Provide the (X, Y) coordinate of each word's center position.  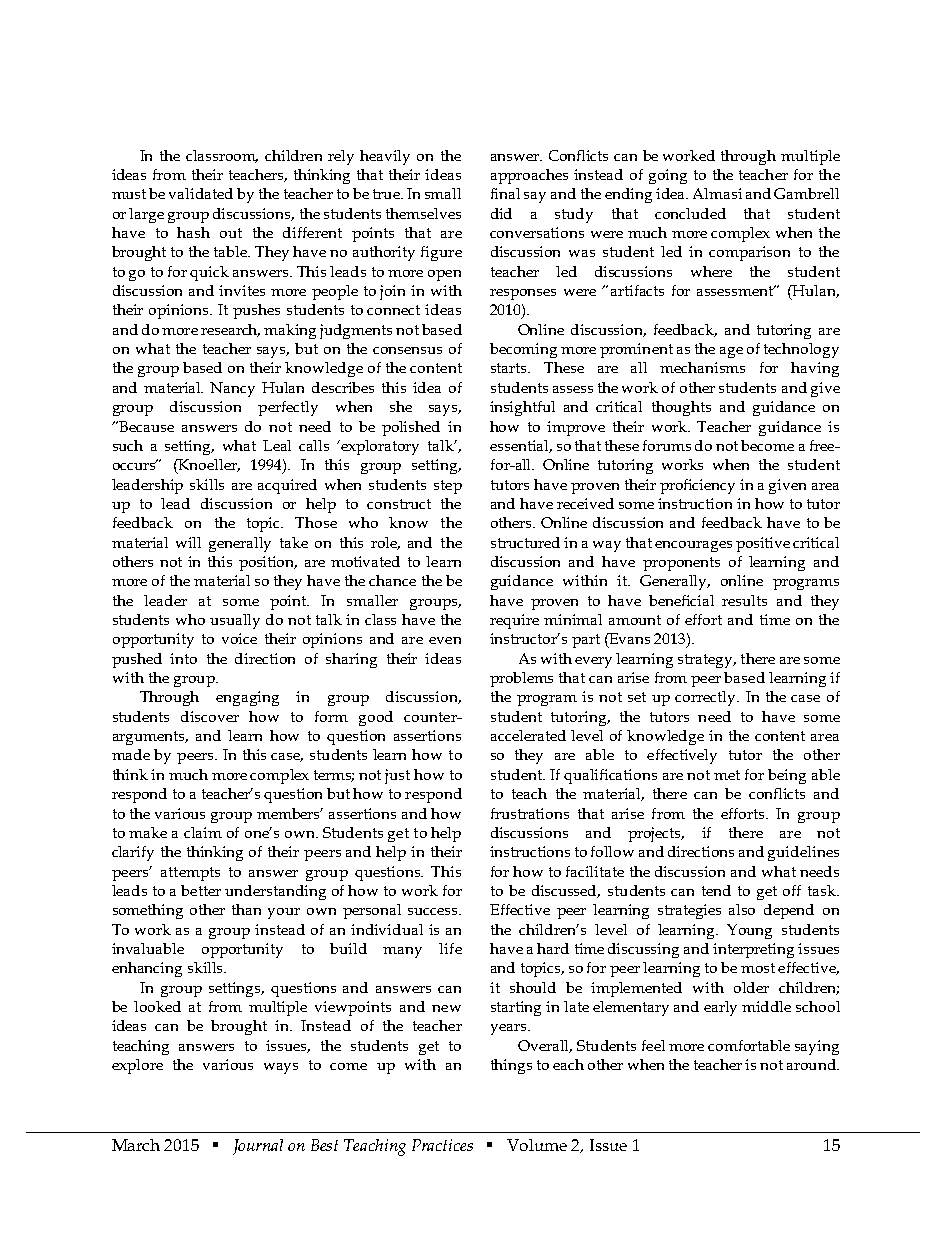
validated (201, 193)
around (812, 1064)
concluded (690, 213)
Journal (258, 1147)
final (505, 193)
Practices (442, 1145)
